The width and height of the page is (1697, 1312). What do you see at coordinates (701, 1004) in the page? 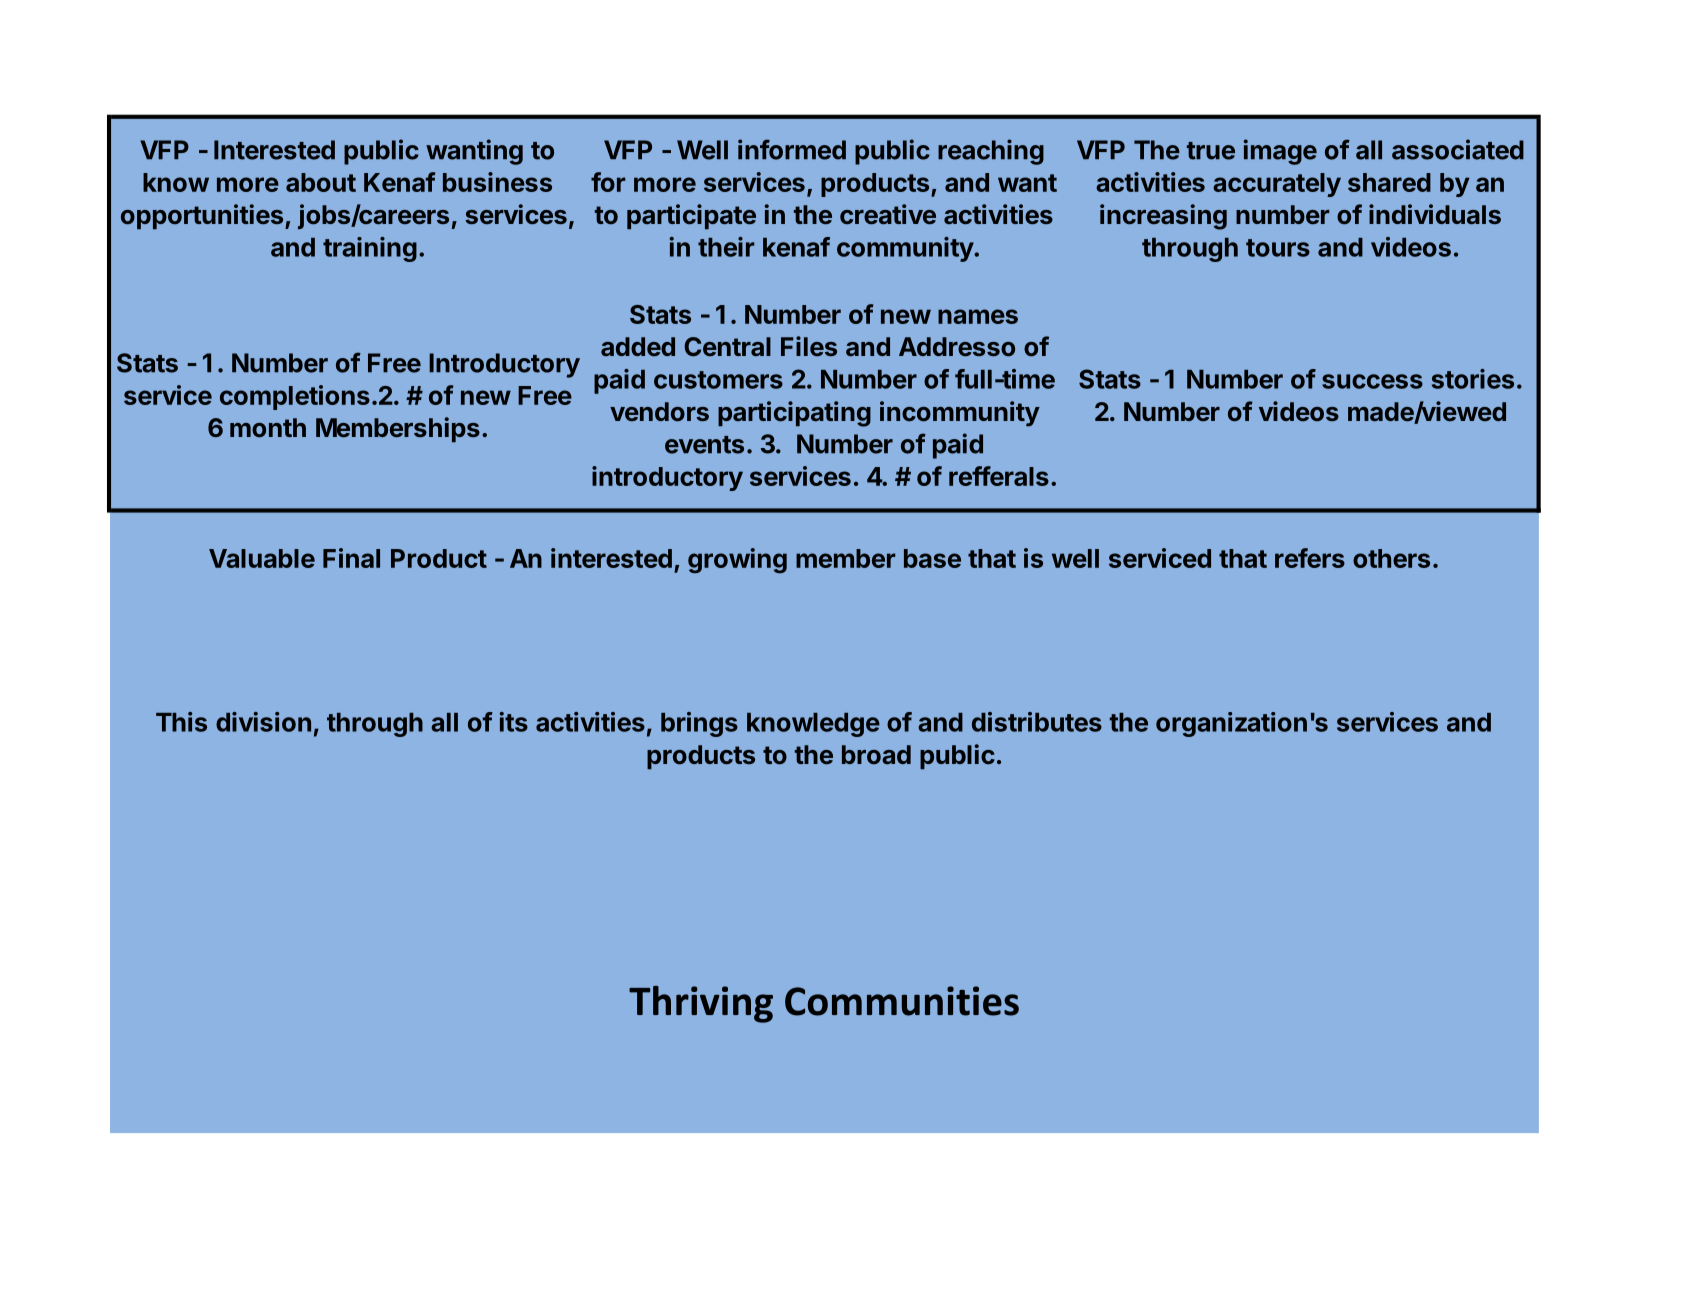
I see `Thriving` at bounding box center [701, 1004].
